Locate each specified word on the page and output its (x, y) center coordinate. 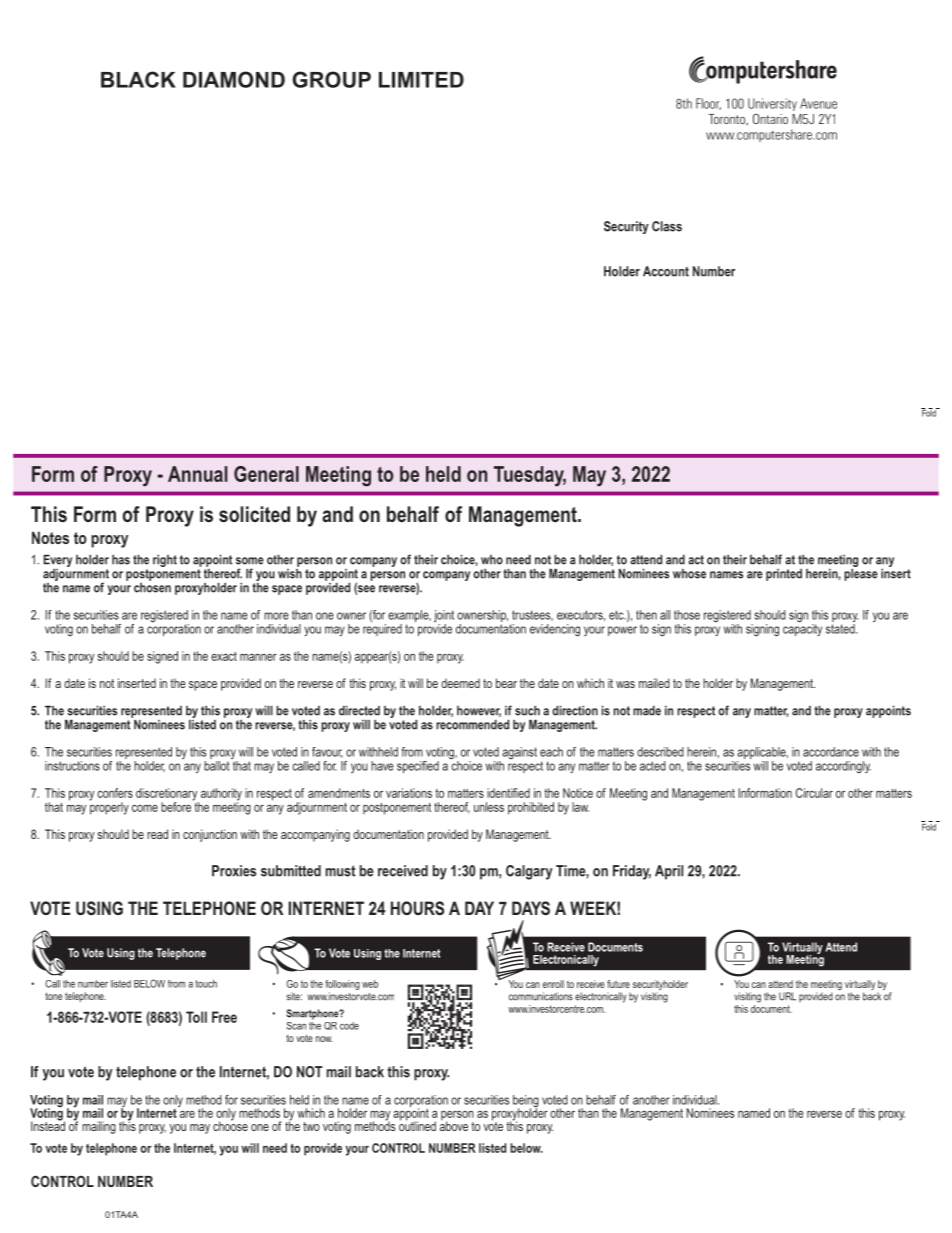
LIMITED (421, 80)
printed (784, 575)
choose (230, 1125)
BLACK (138, 79)
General (266, 474)
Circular (814, 793)
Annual (198, 474)
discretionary (167, 795)
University (772, 104)
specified (418, 767)
